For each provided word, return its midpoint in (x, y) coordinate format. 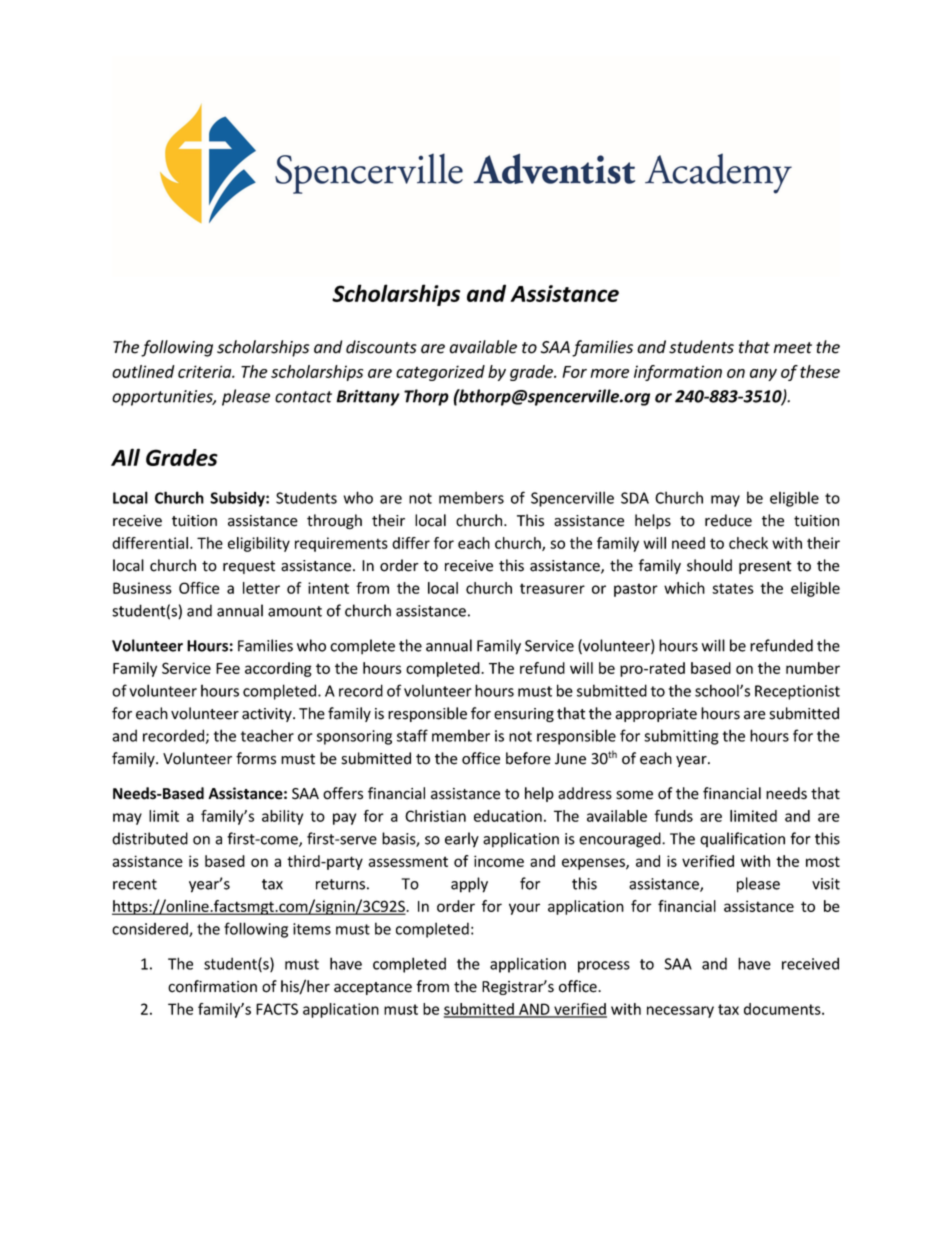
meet (793, 348)
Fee (228, 668)
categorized (440, 373)
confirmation (212, 986)
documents (783, 1009)
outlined (143, 371)
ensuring (524, 715)
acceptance (373, 988)
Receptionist (797, 692)
